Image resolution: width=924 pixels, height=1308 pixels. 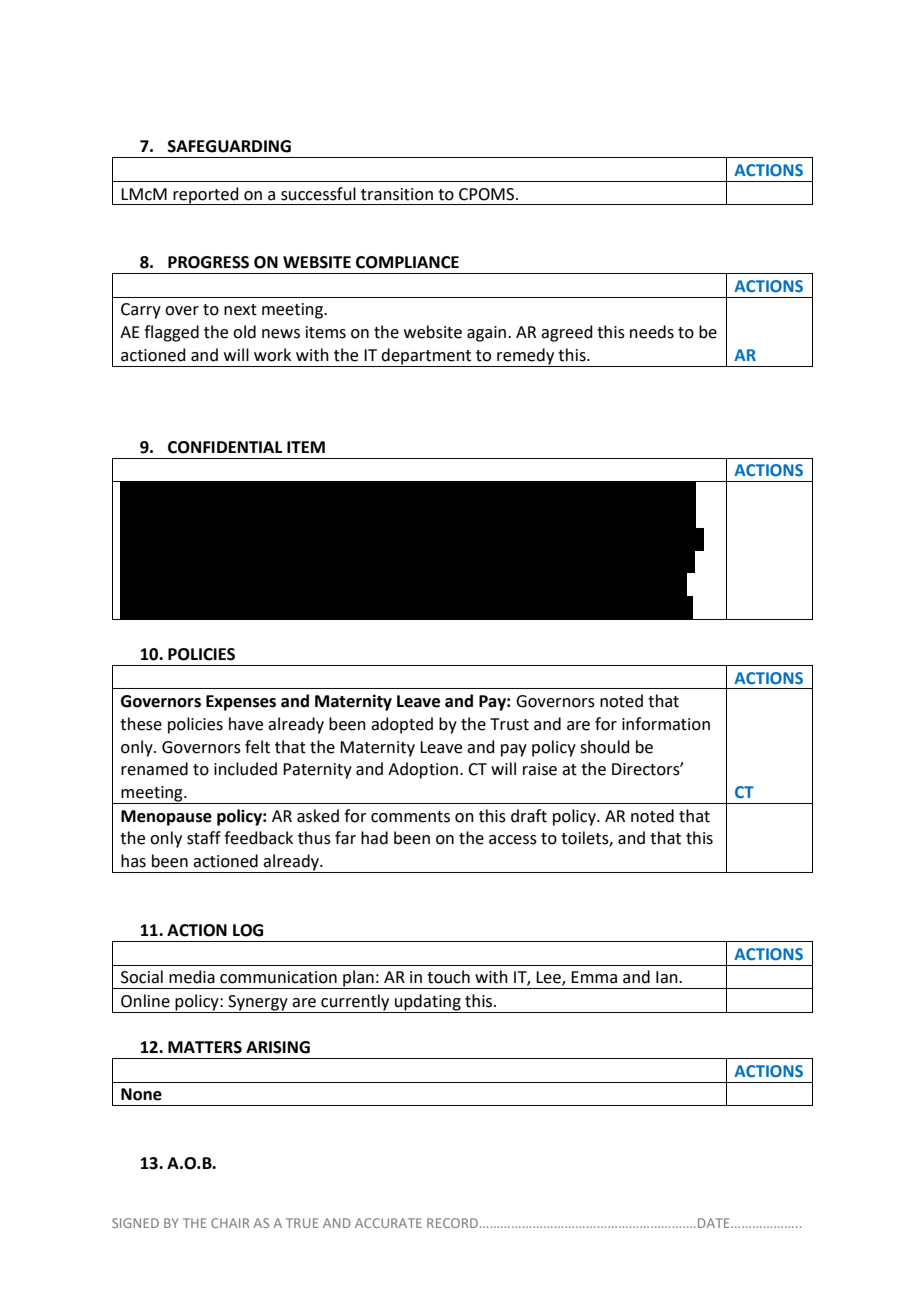 I want to click on reported, so click(x=206, y=196).
